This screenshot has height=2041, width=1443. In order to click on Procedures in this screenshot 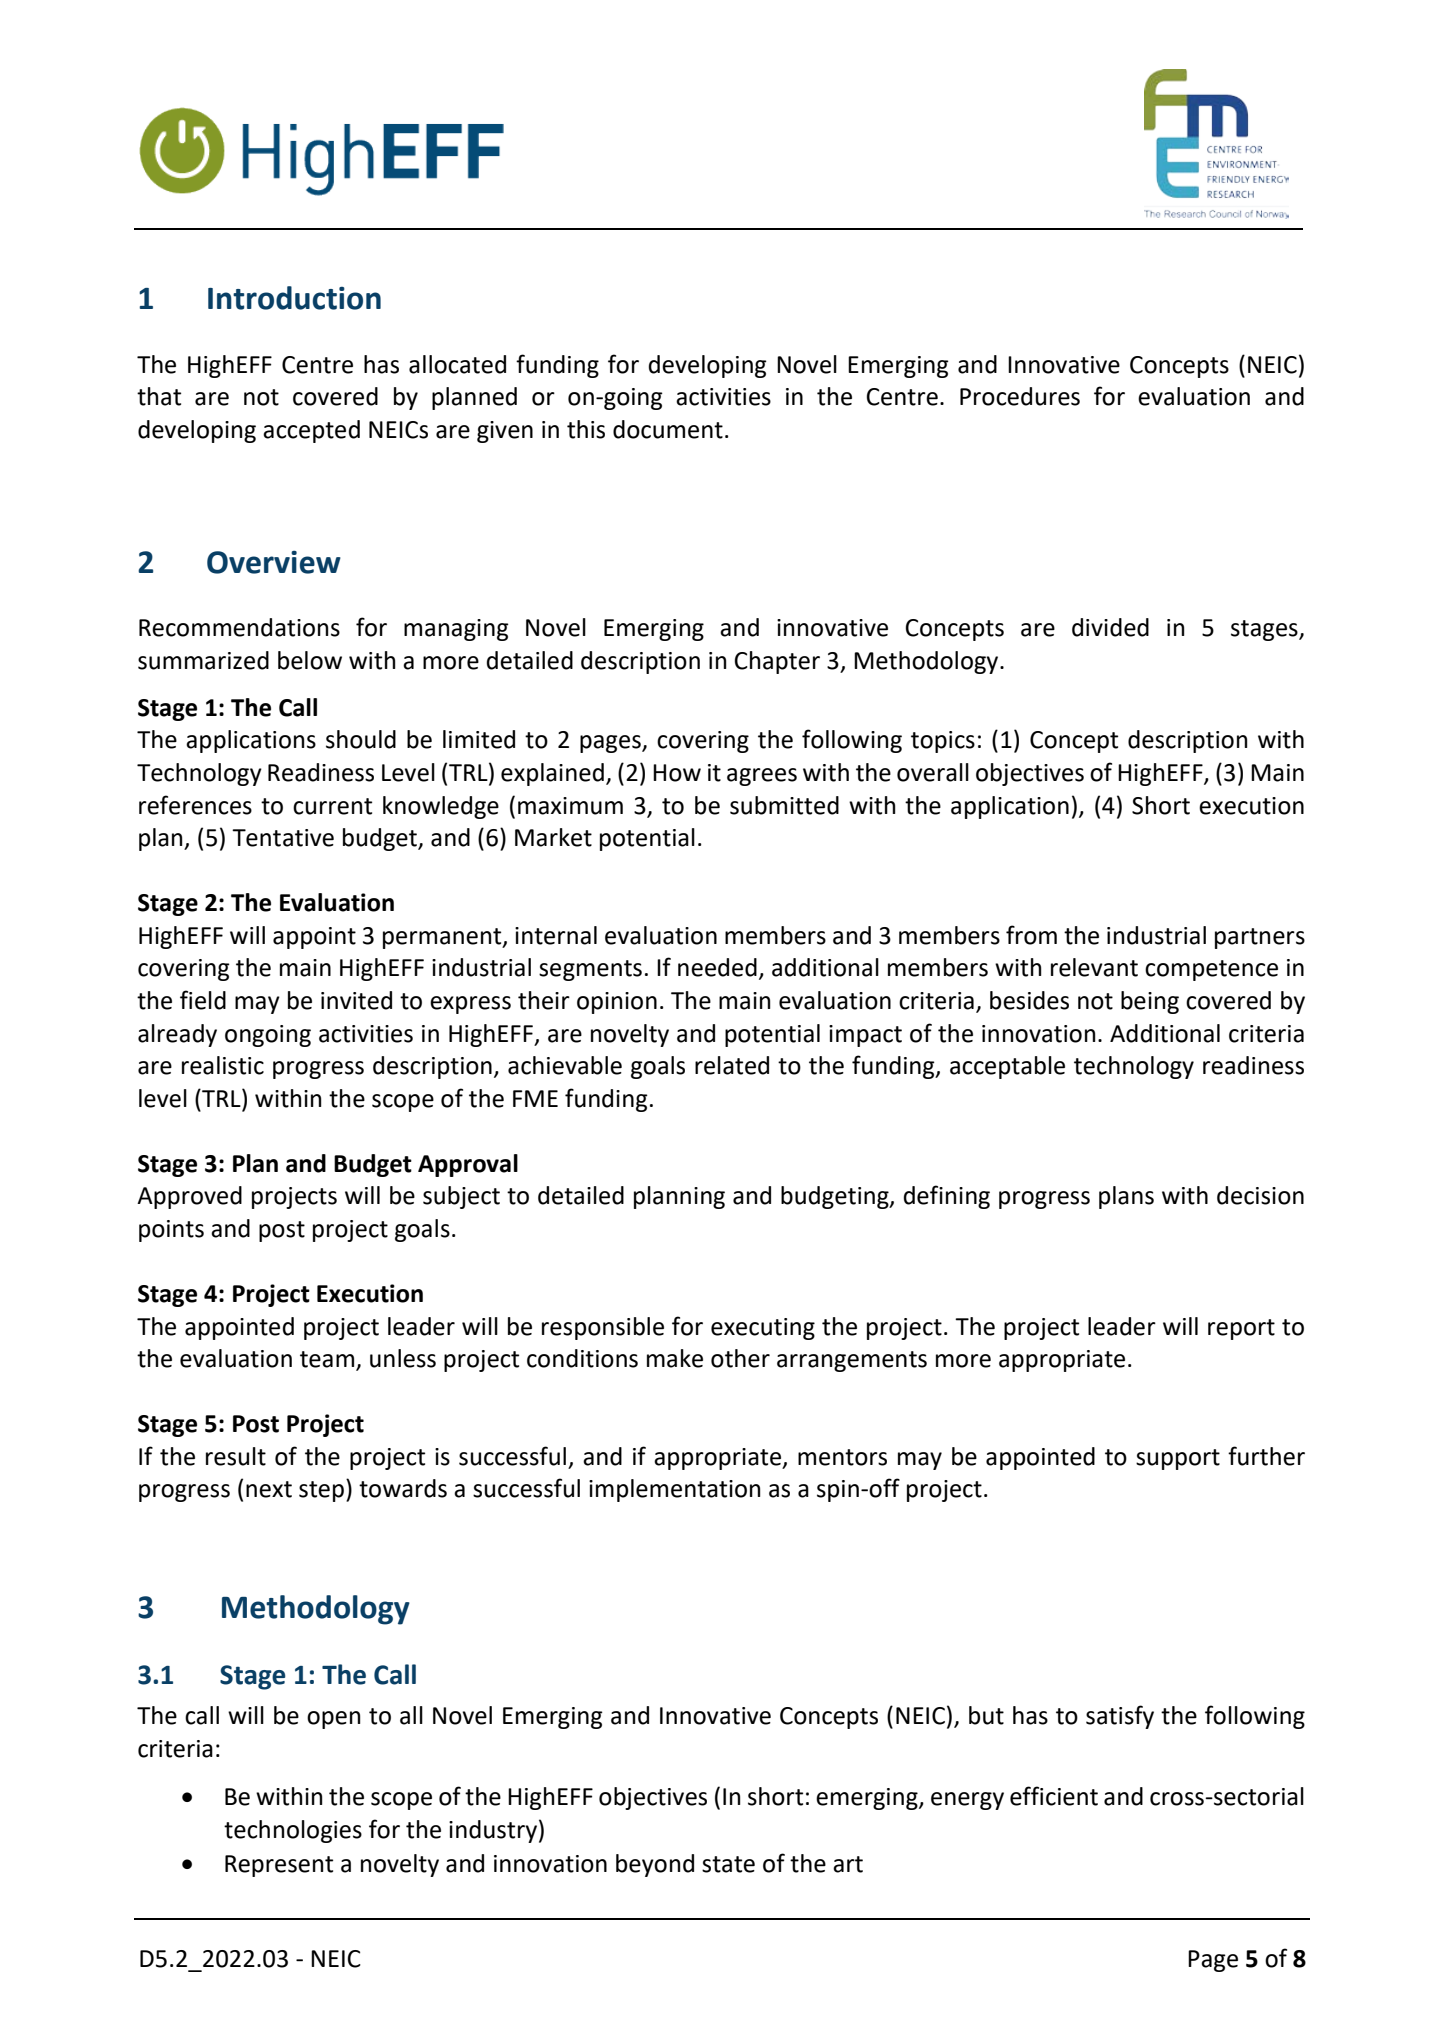, I will do `click(1020, 396)`.
